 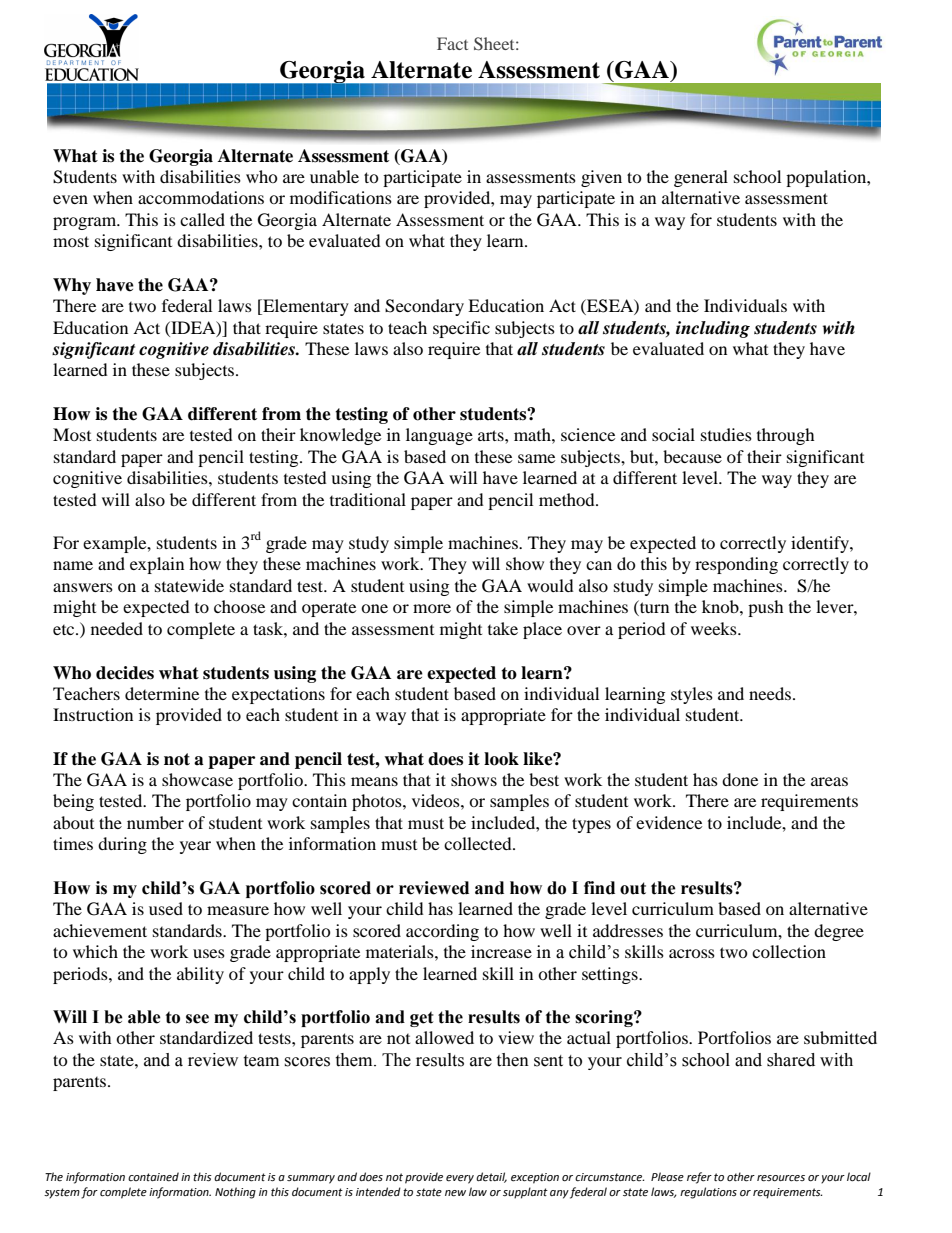 I want to click on explain, so click(x=157, y=565).
